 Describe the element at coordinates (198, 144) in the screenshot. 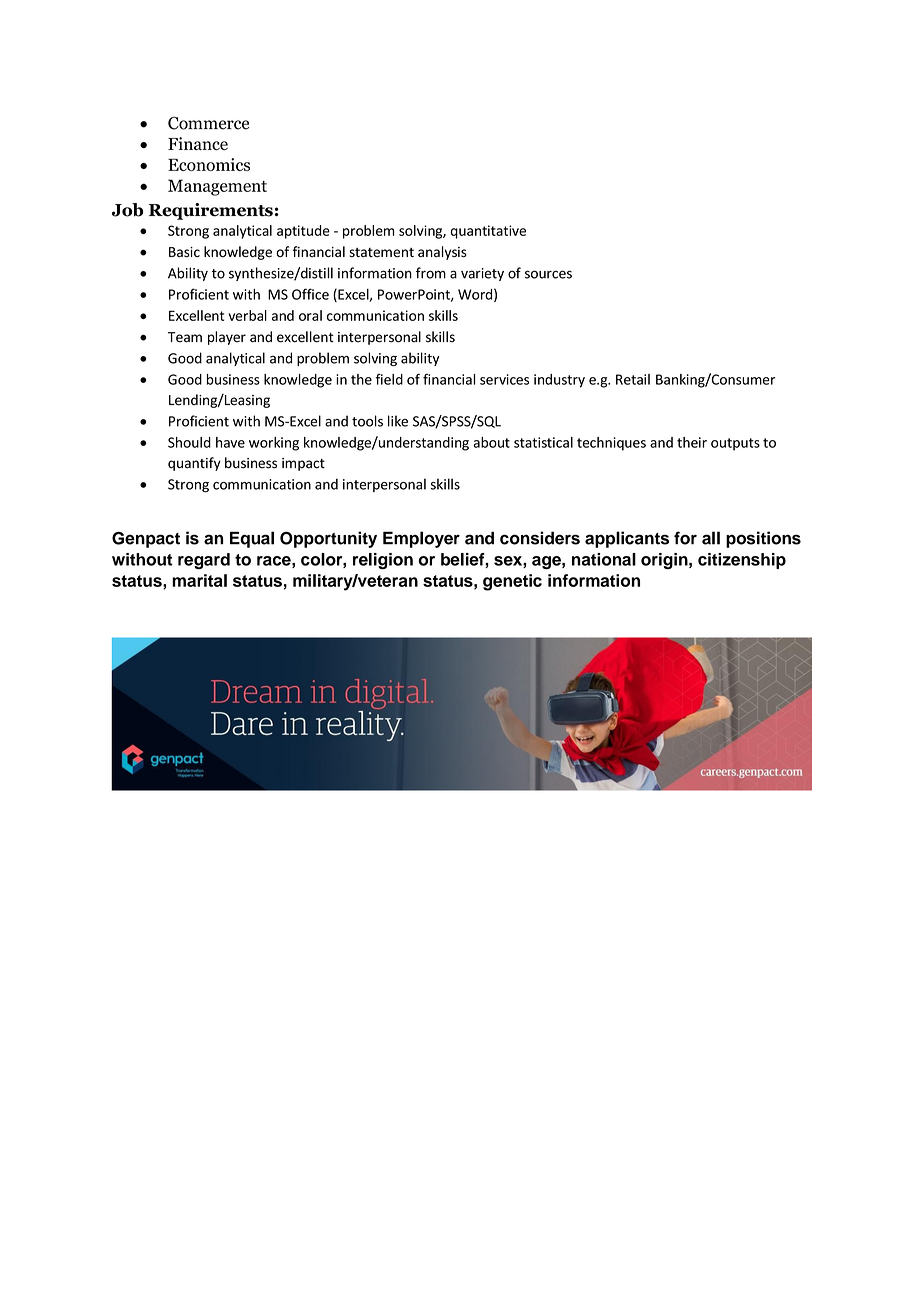

I see `Finance` at that location.
